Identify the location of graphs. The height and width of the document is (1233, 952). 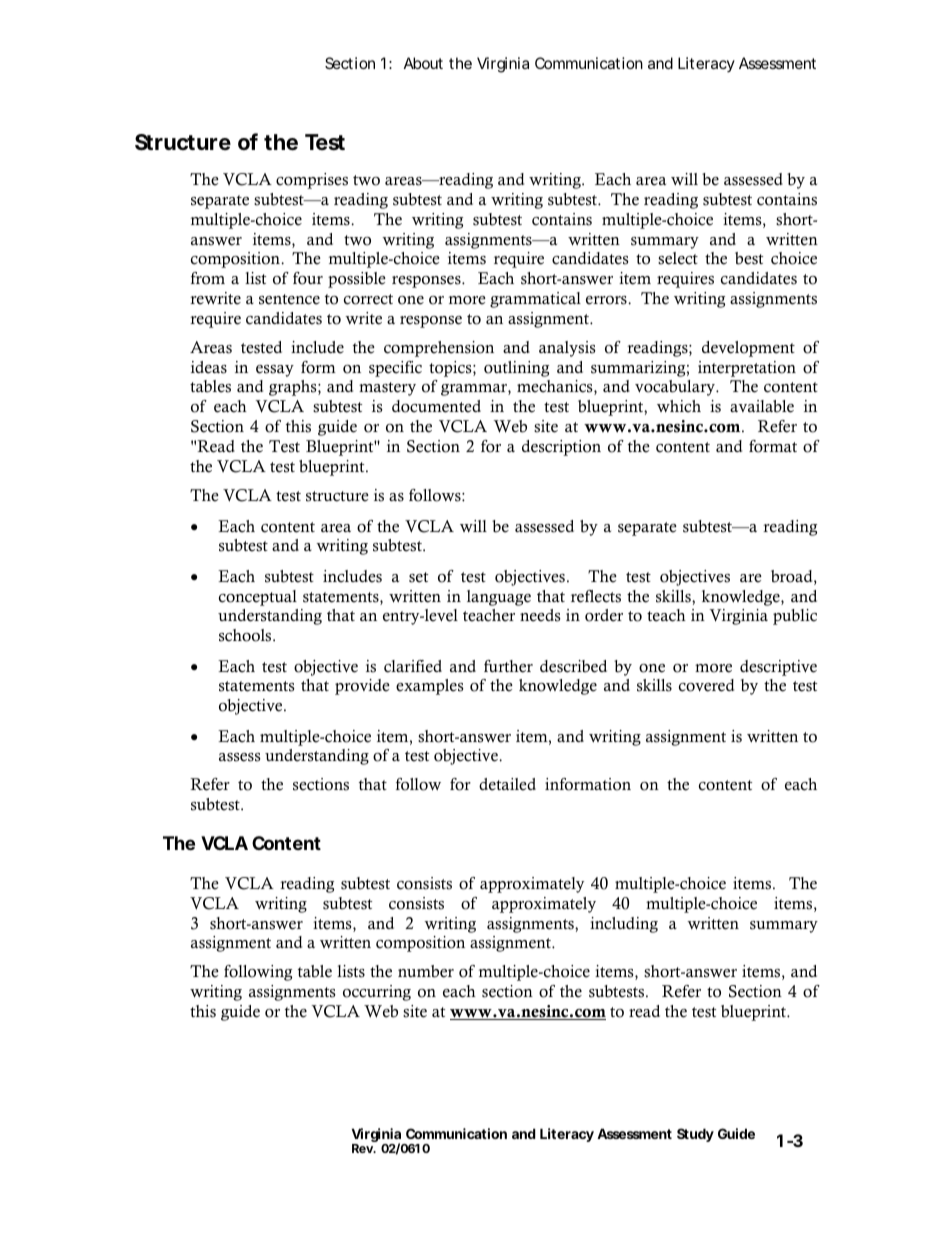
(294, 388).
